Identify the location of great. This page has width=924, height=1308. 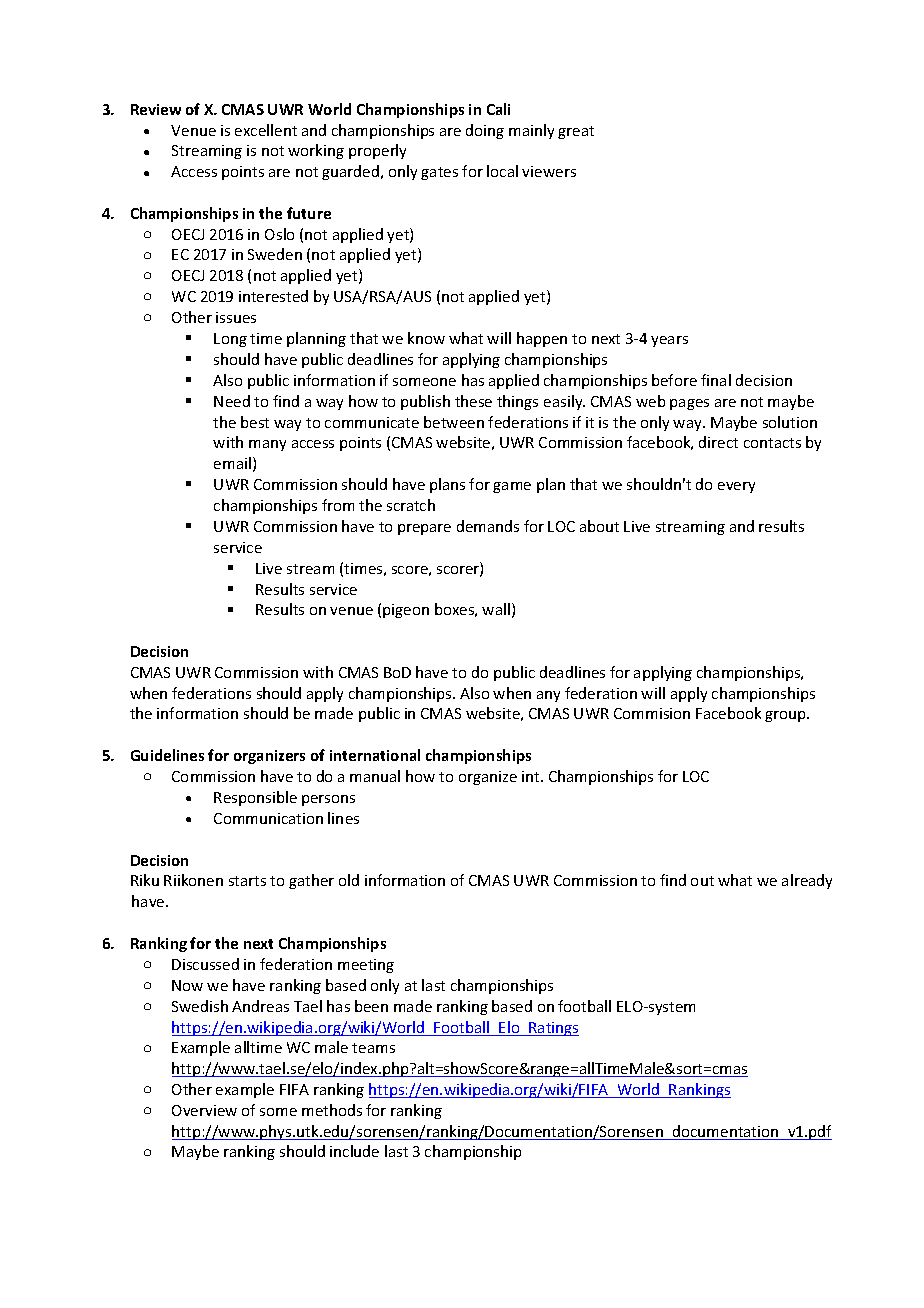
(576, 132).
